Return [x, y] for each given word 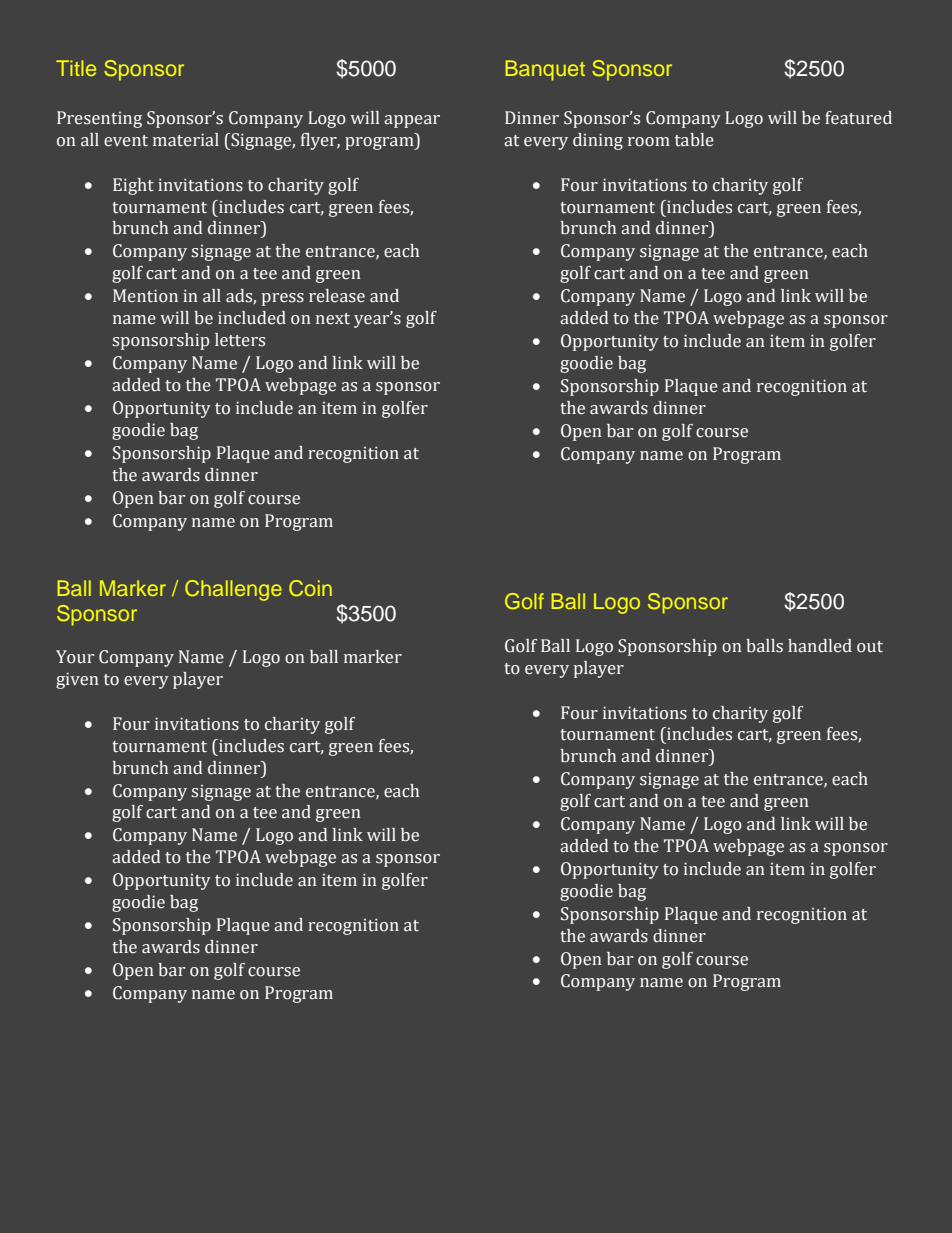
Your [75, 657]
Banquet [545, 70]
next [333, 319]
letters [240, 340]
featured [858, 118]
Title [76, 68]
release [337, 296]
